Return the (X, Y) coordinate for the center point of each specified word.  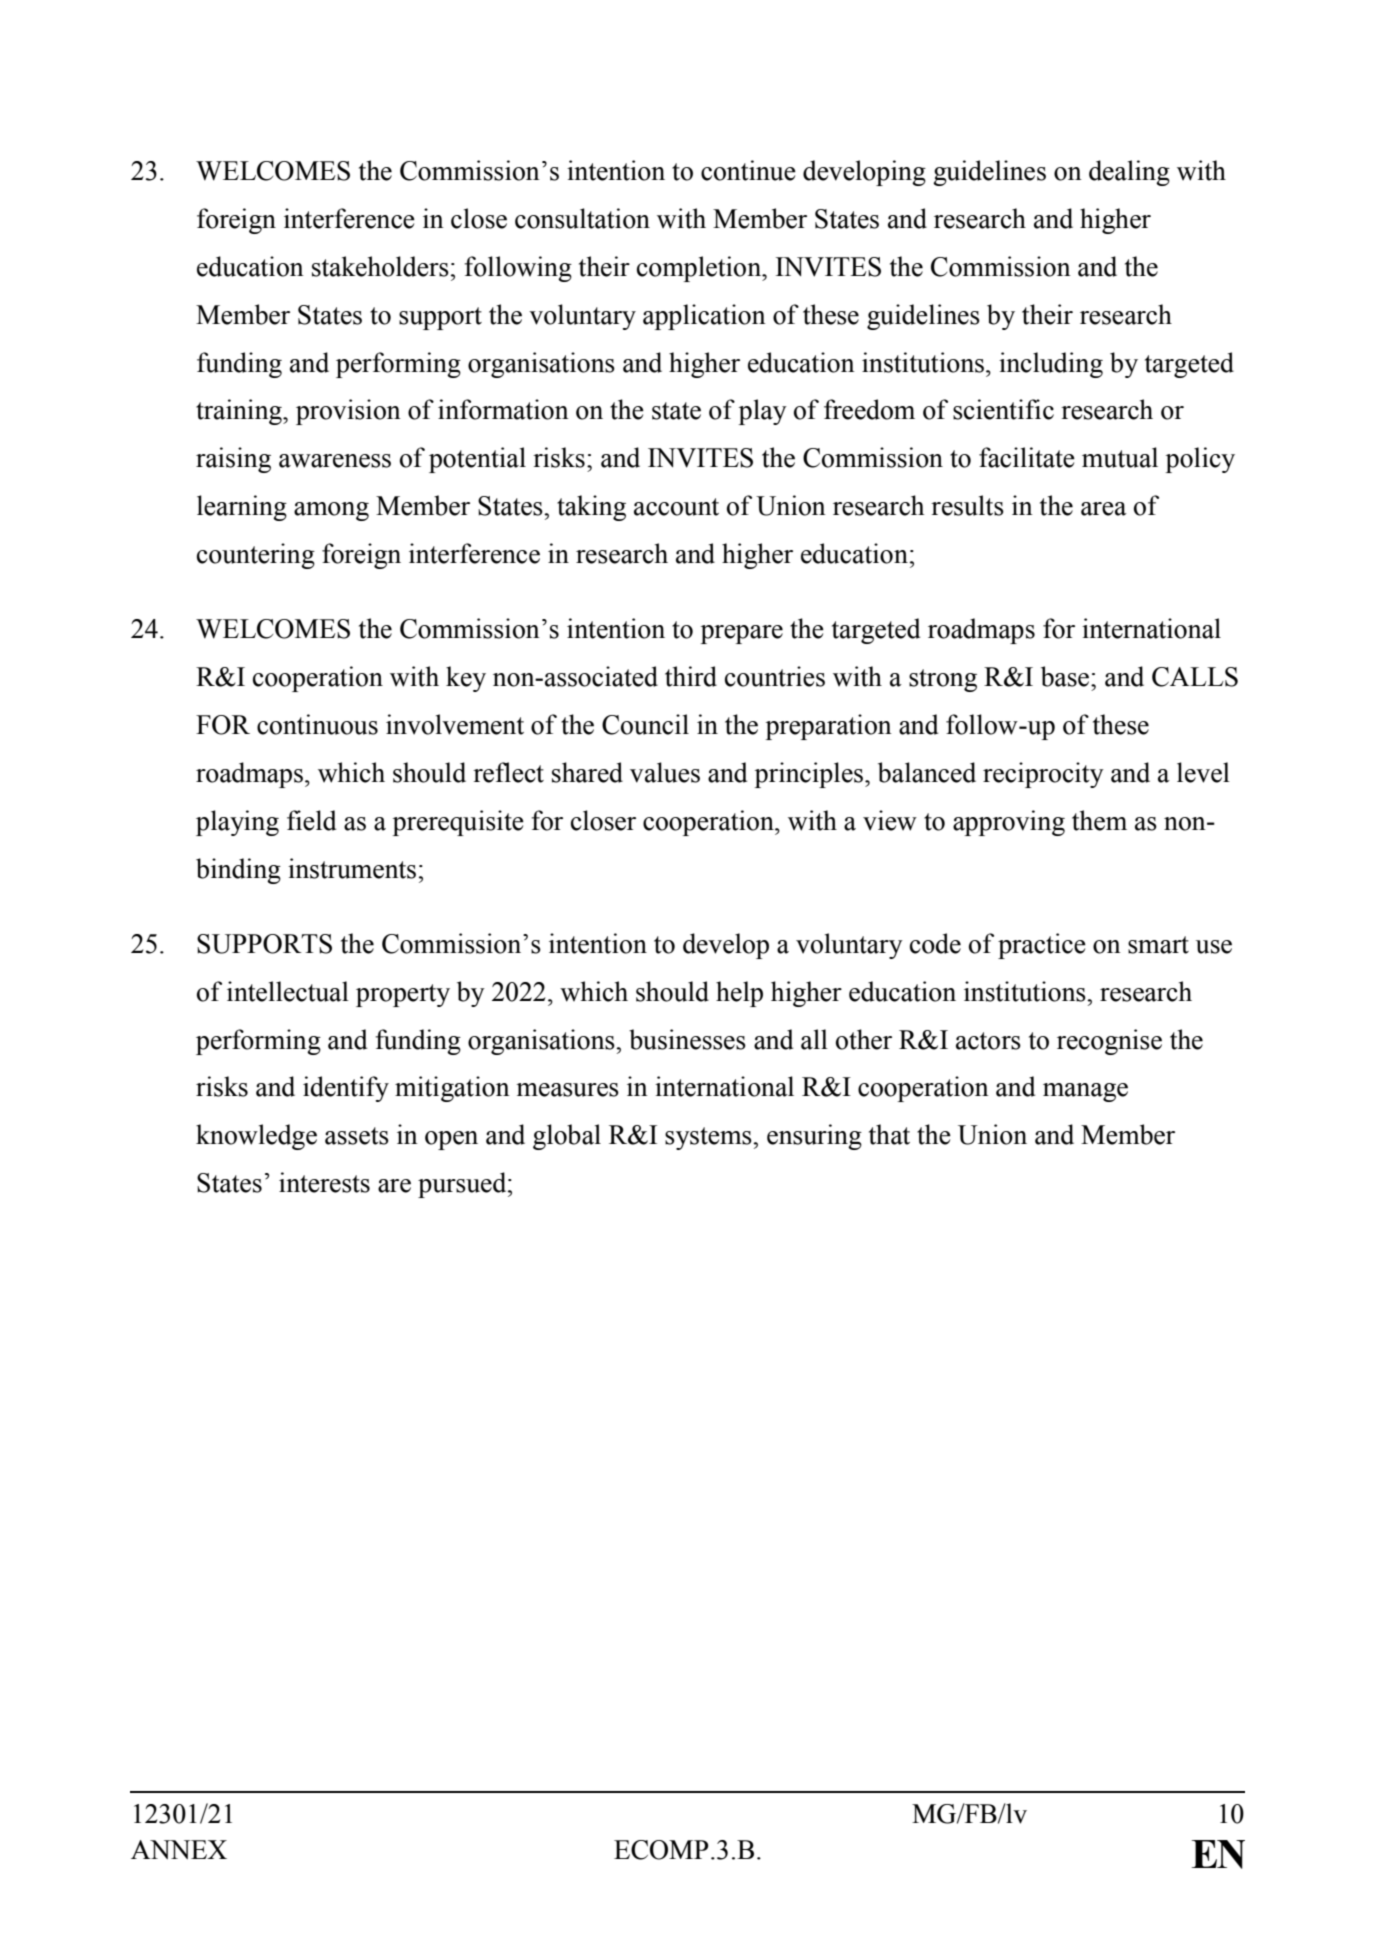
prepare (742, 634)
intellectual (288, 991)
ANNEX (179, 1849)
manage (1085, 1092)
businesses (687, 1039)
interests (324, 1182)
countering (256, 556)
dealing (1129, 173)
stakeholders (380, 266)
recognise (1109, 1042)
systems (709, 1138)
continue (748, 170)
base (1066, 676)
